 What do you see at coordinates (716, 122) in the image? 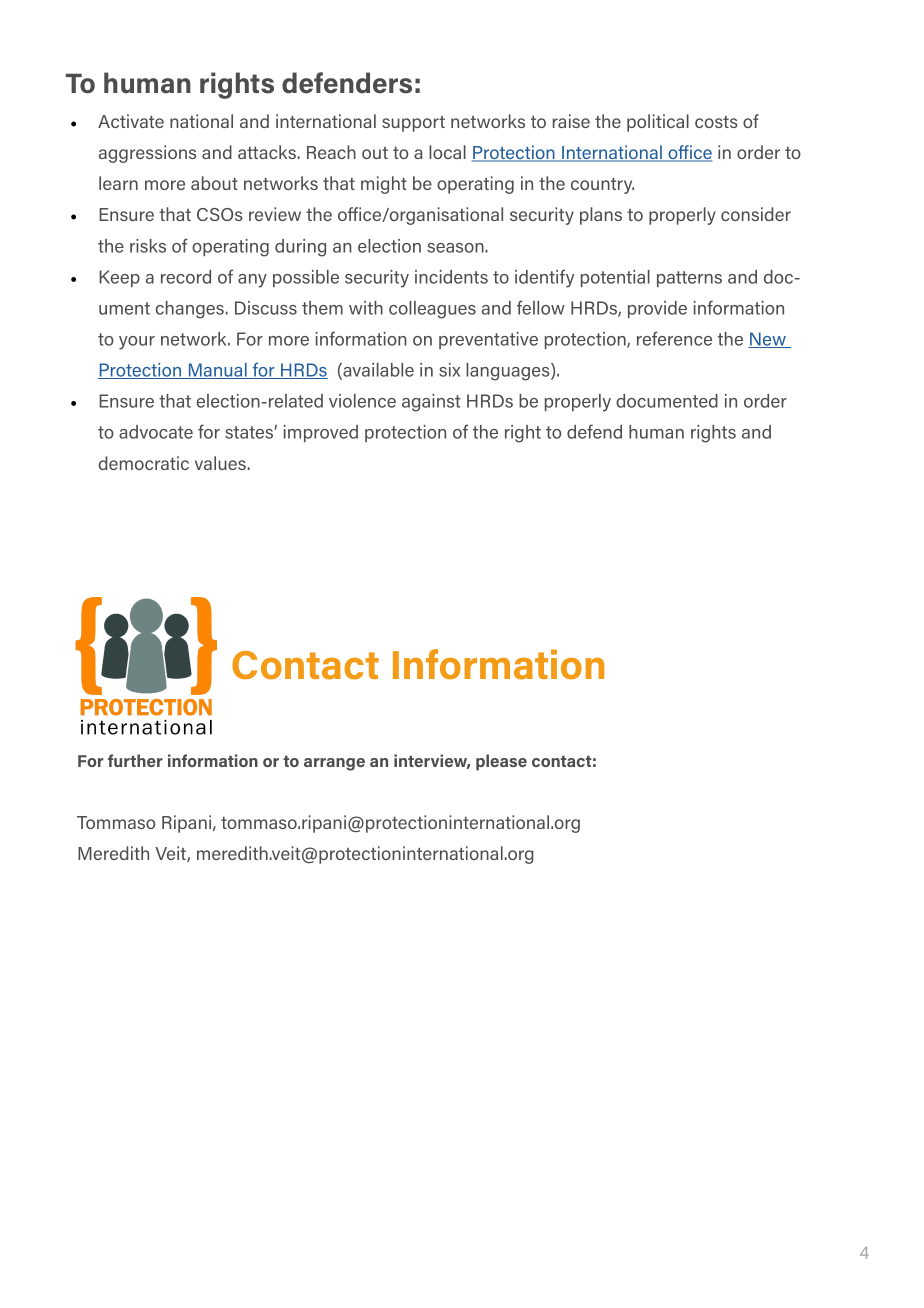
I see `costs` at bounding box center [716, 122].
